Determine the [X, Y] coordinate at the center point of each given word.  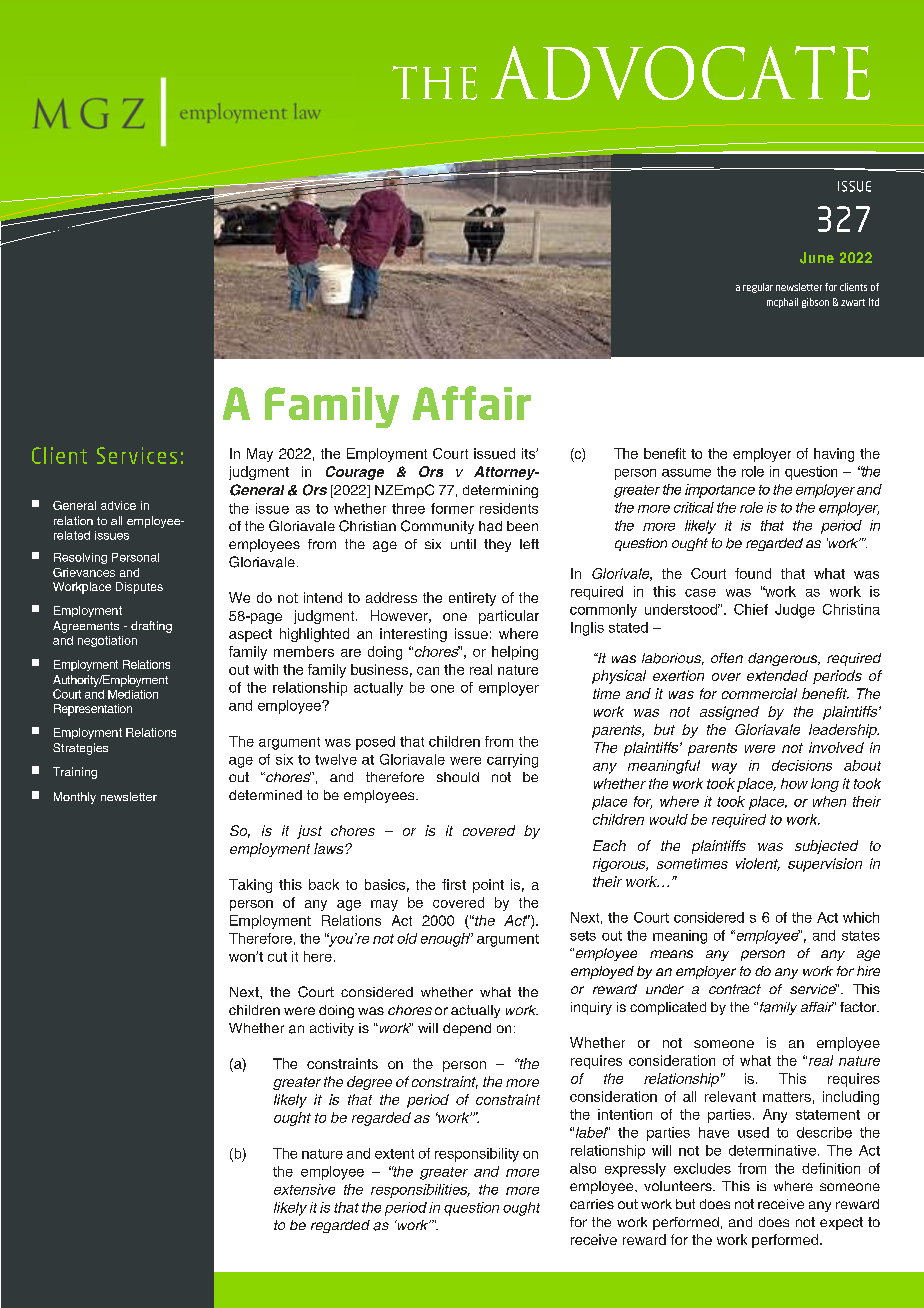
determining [500, 491]
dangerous [784, 659]
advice [118, 505]
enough [445, 940]
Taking [250, 886]
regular [758, 288]
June [817, 258]
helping [515, 653]
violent [758, 864]
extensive [304, 1189]
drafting [151, 627]
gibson [815, 303]
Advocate [680, 73]
